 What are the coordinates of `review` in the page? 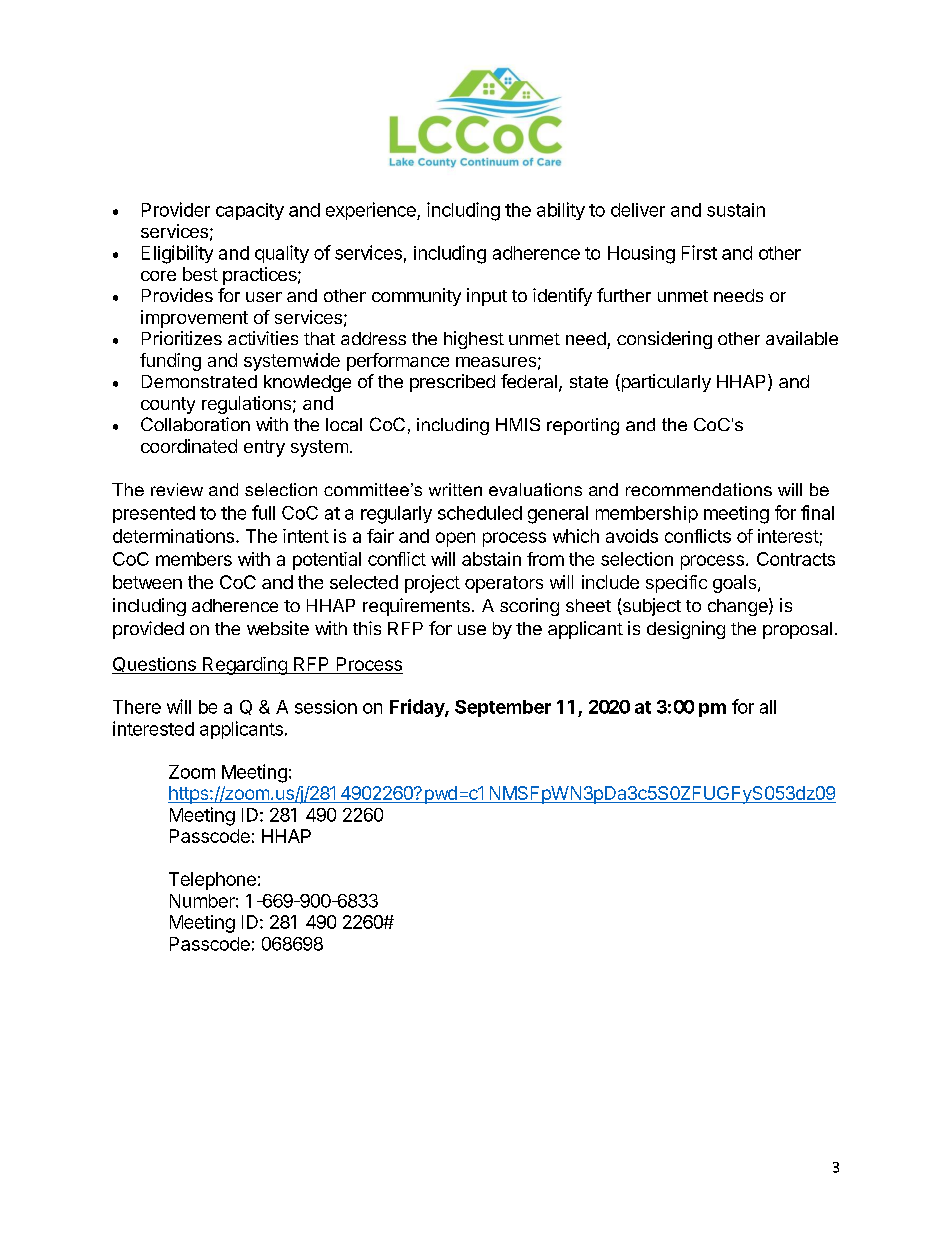 It's located at (177, 489).
